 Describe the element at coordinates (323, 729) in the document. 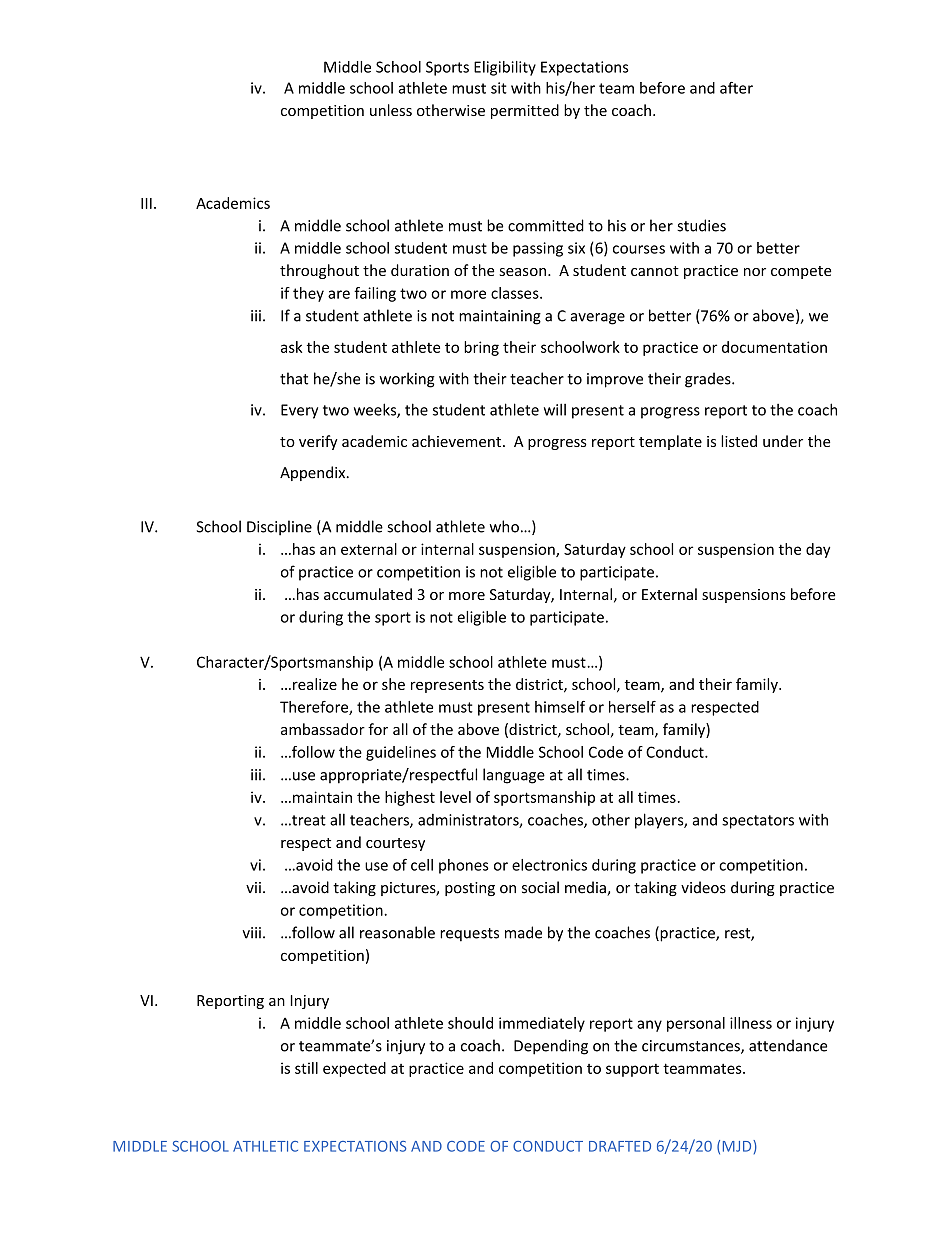

I see `ambassador` at that location.
